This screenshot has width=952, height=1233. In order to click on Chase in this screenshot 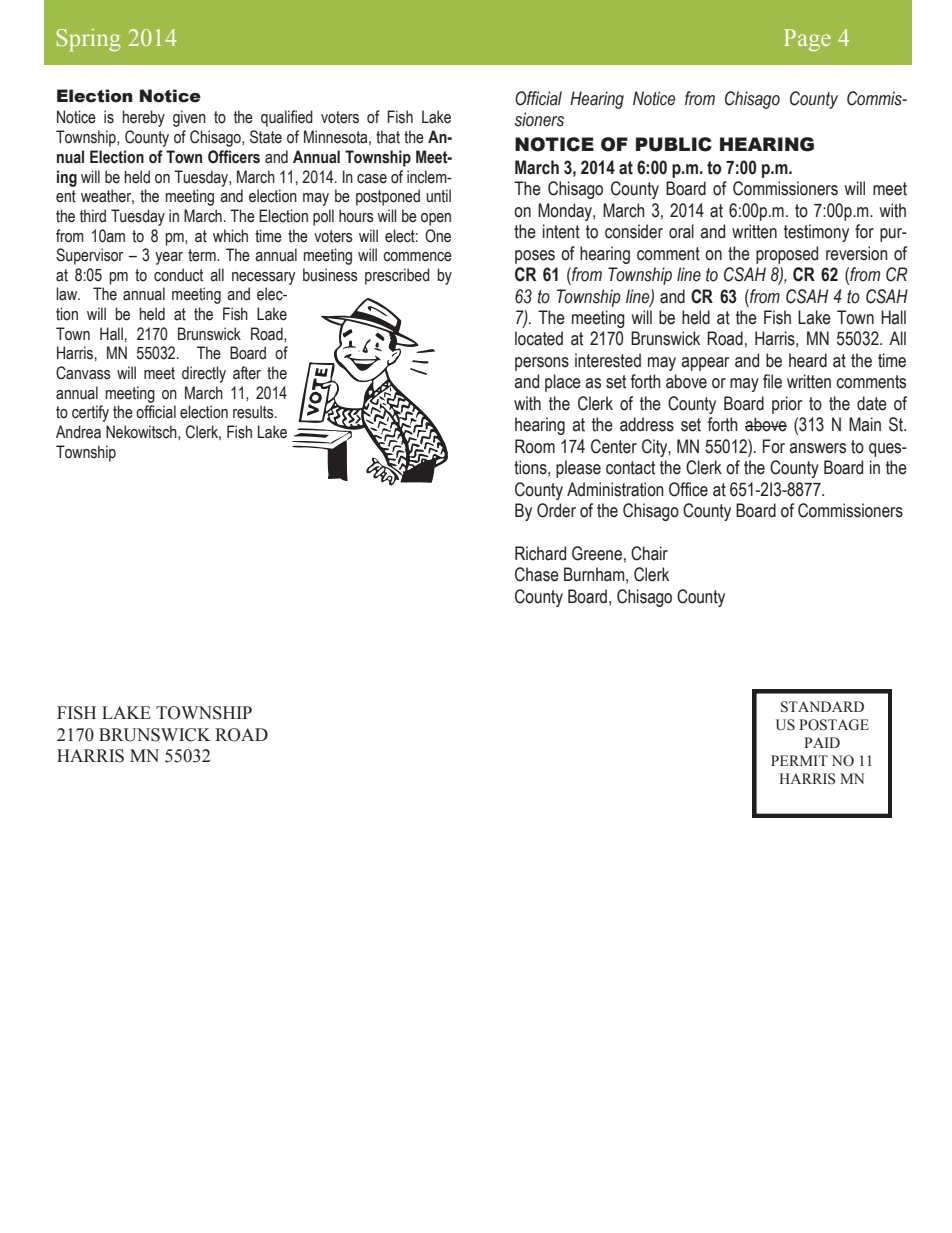, I will do `click(537, 574)`.
